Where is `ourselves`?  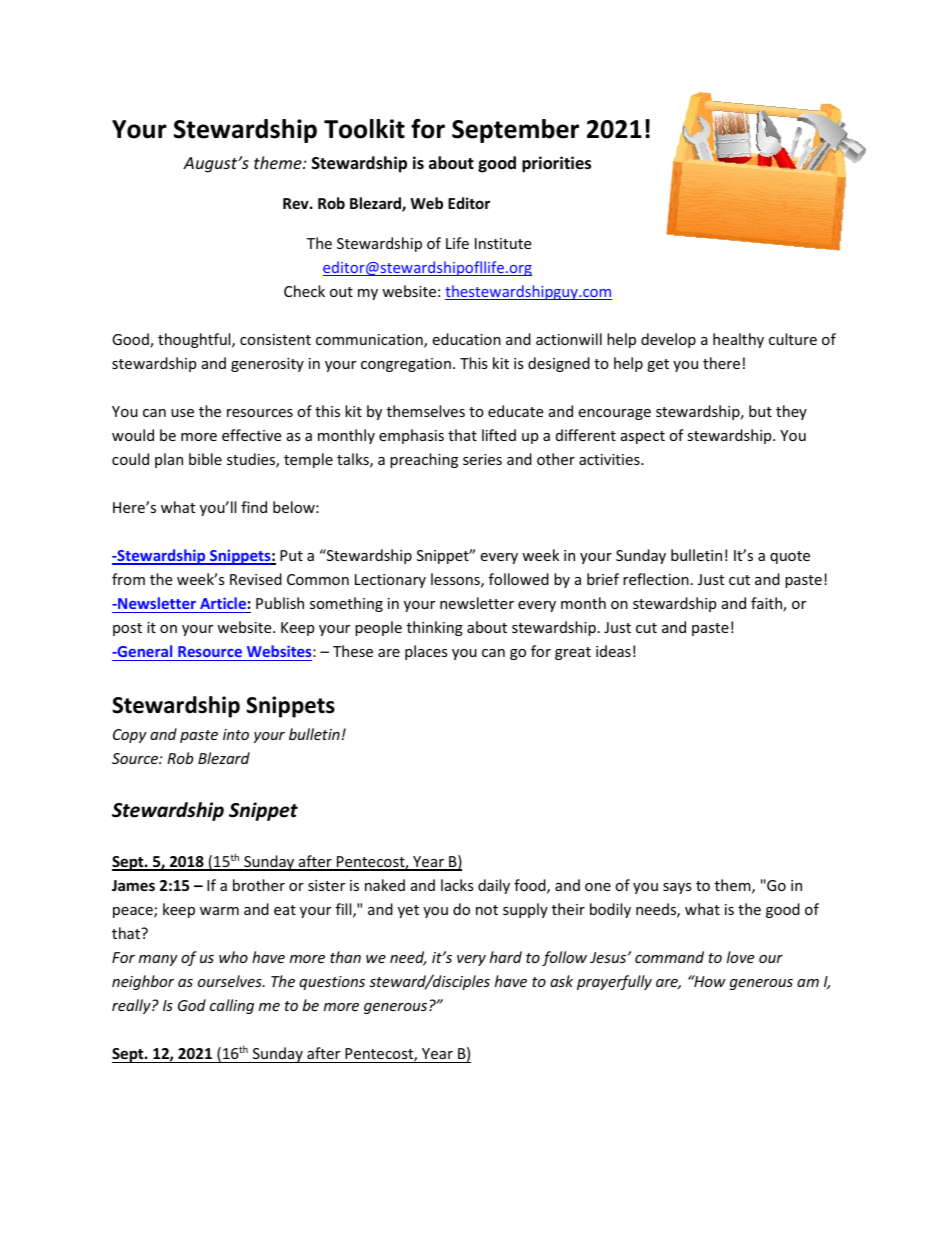
ourselves is located at coordinates (231, 981).
